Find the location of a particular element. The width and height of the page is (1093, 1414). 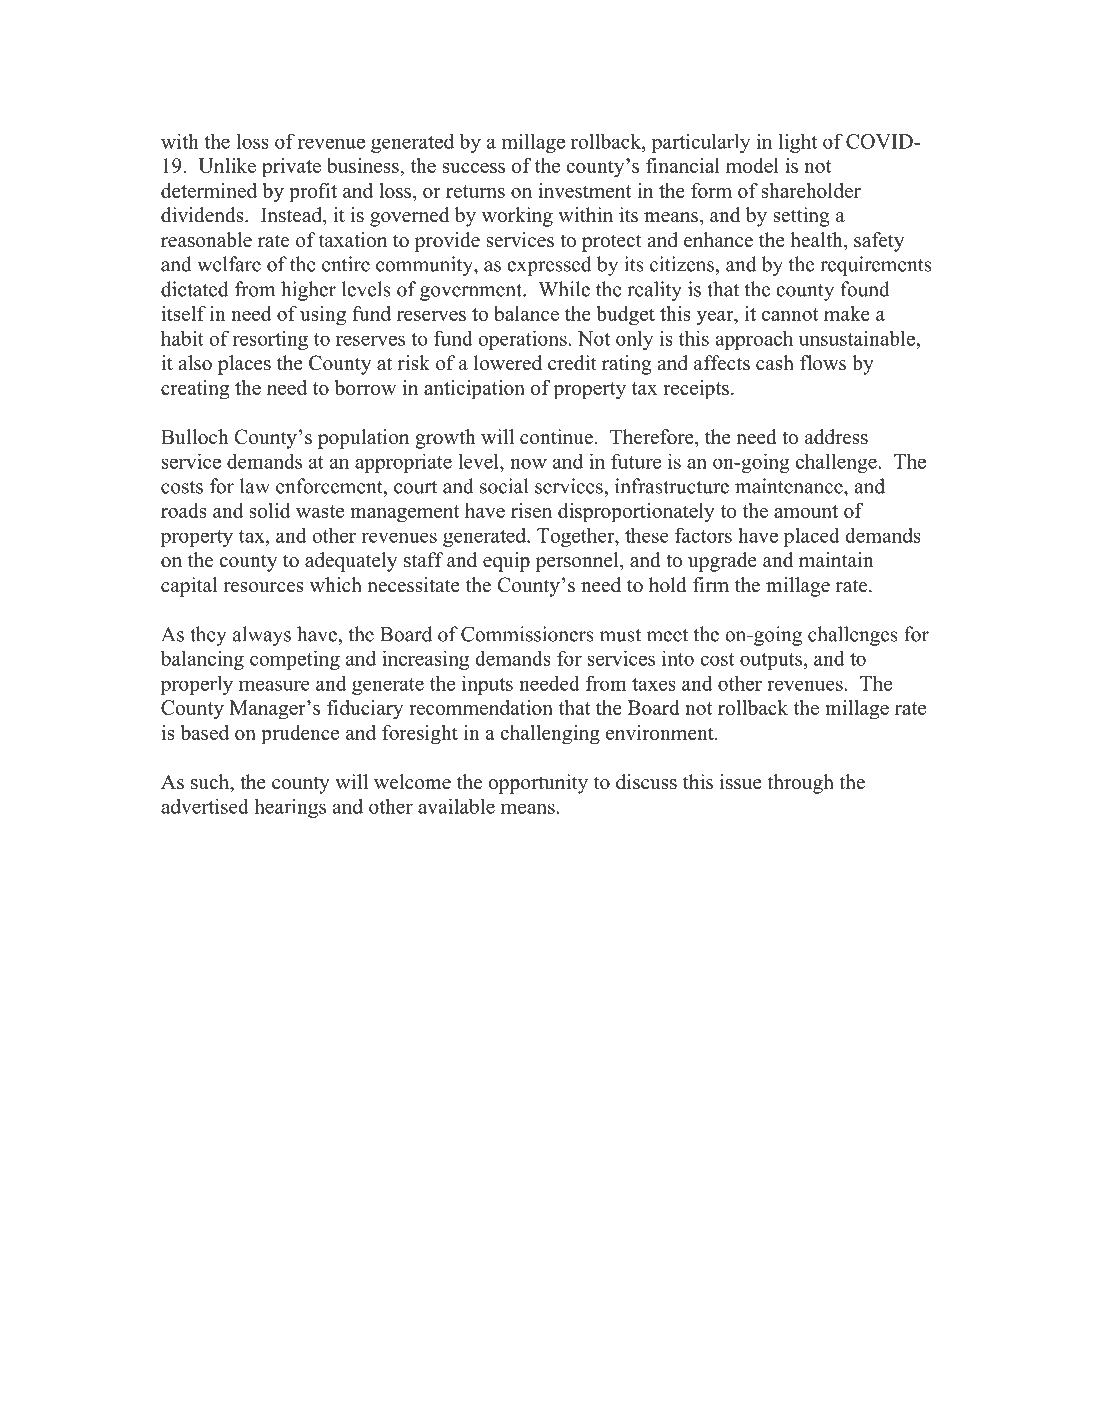

private is located at coordinates (291, 168).
